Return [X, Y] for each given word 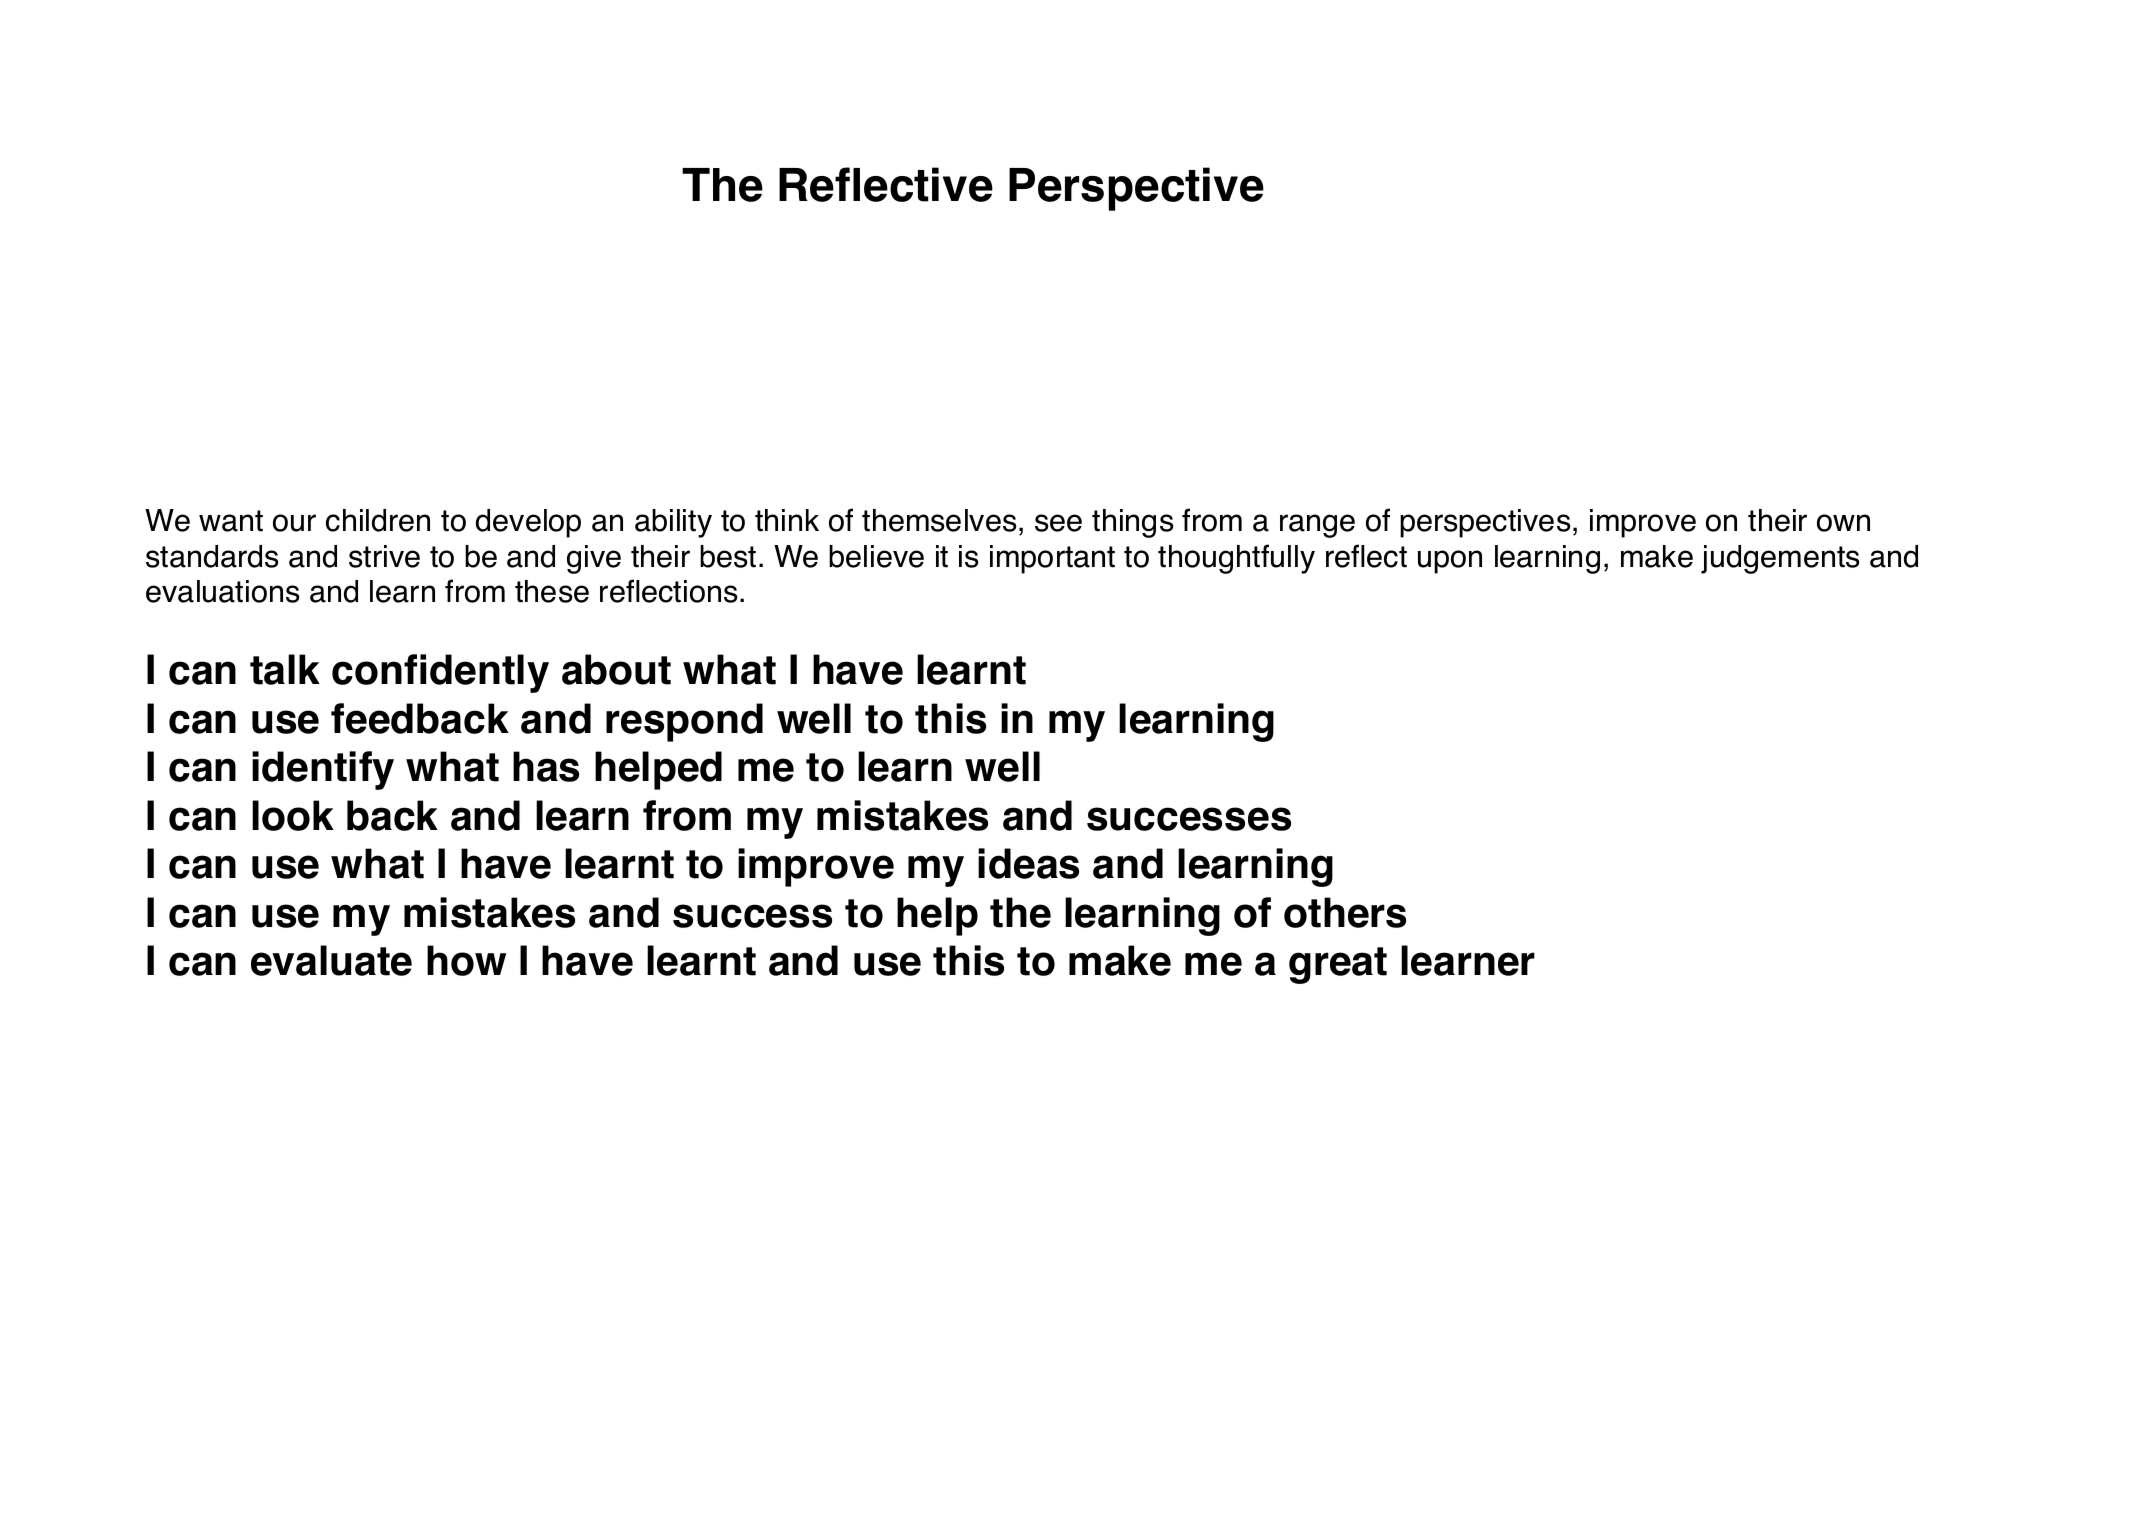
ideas [1028, 863]
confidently [440, 673]
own [1843, 523]
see [1058, 523]
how [466, 960]
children [378, 520]
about [616, 669]
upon [1450, 562]
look [293, 815]
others [1345, 912]
